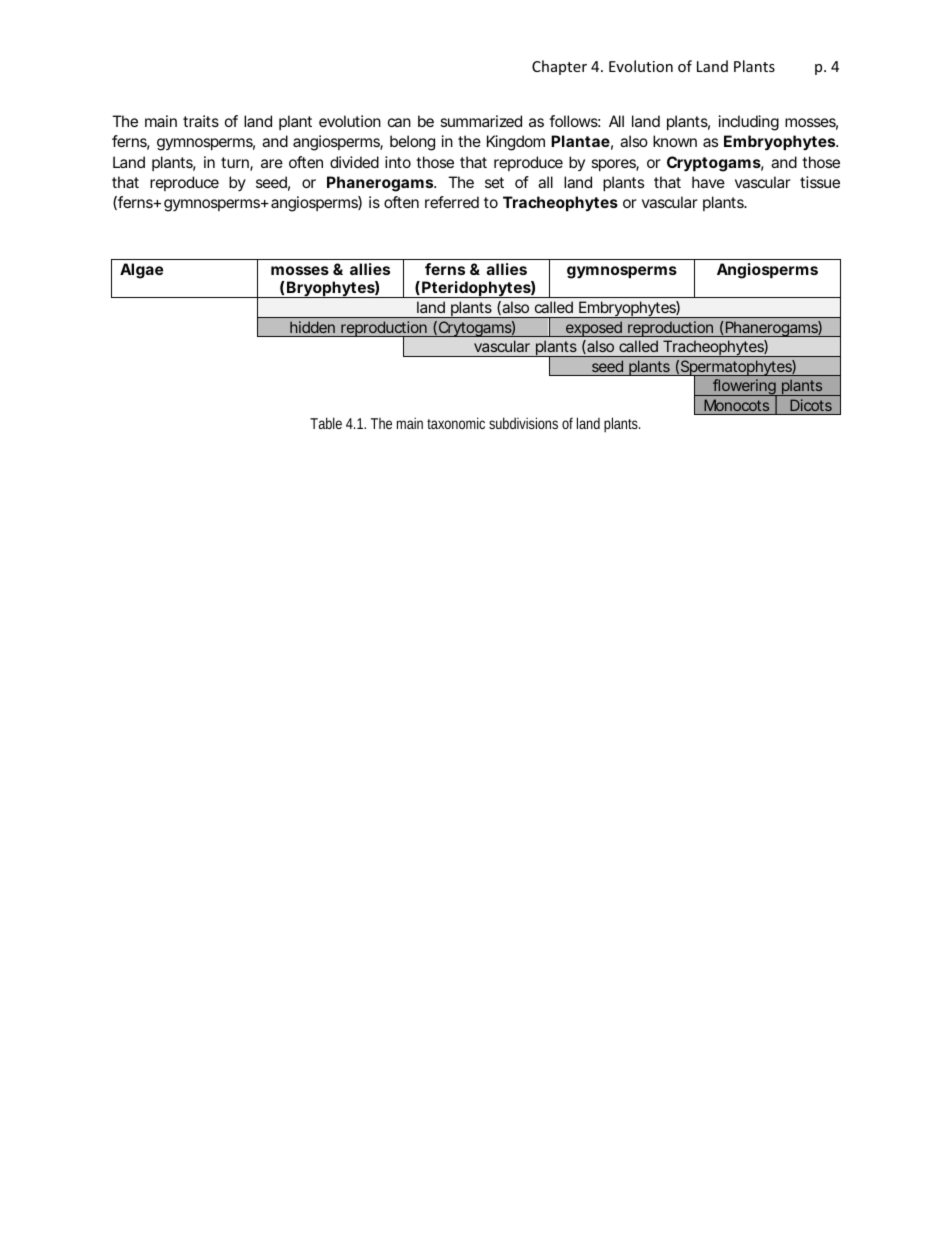  Describe the element at coordinates (326, 423) in the page. I see `Table` at that location.
